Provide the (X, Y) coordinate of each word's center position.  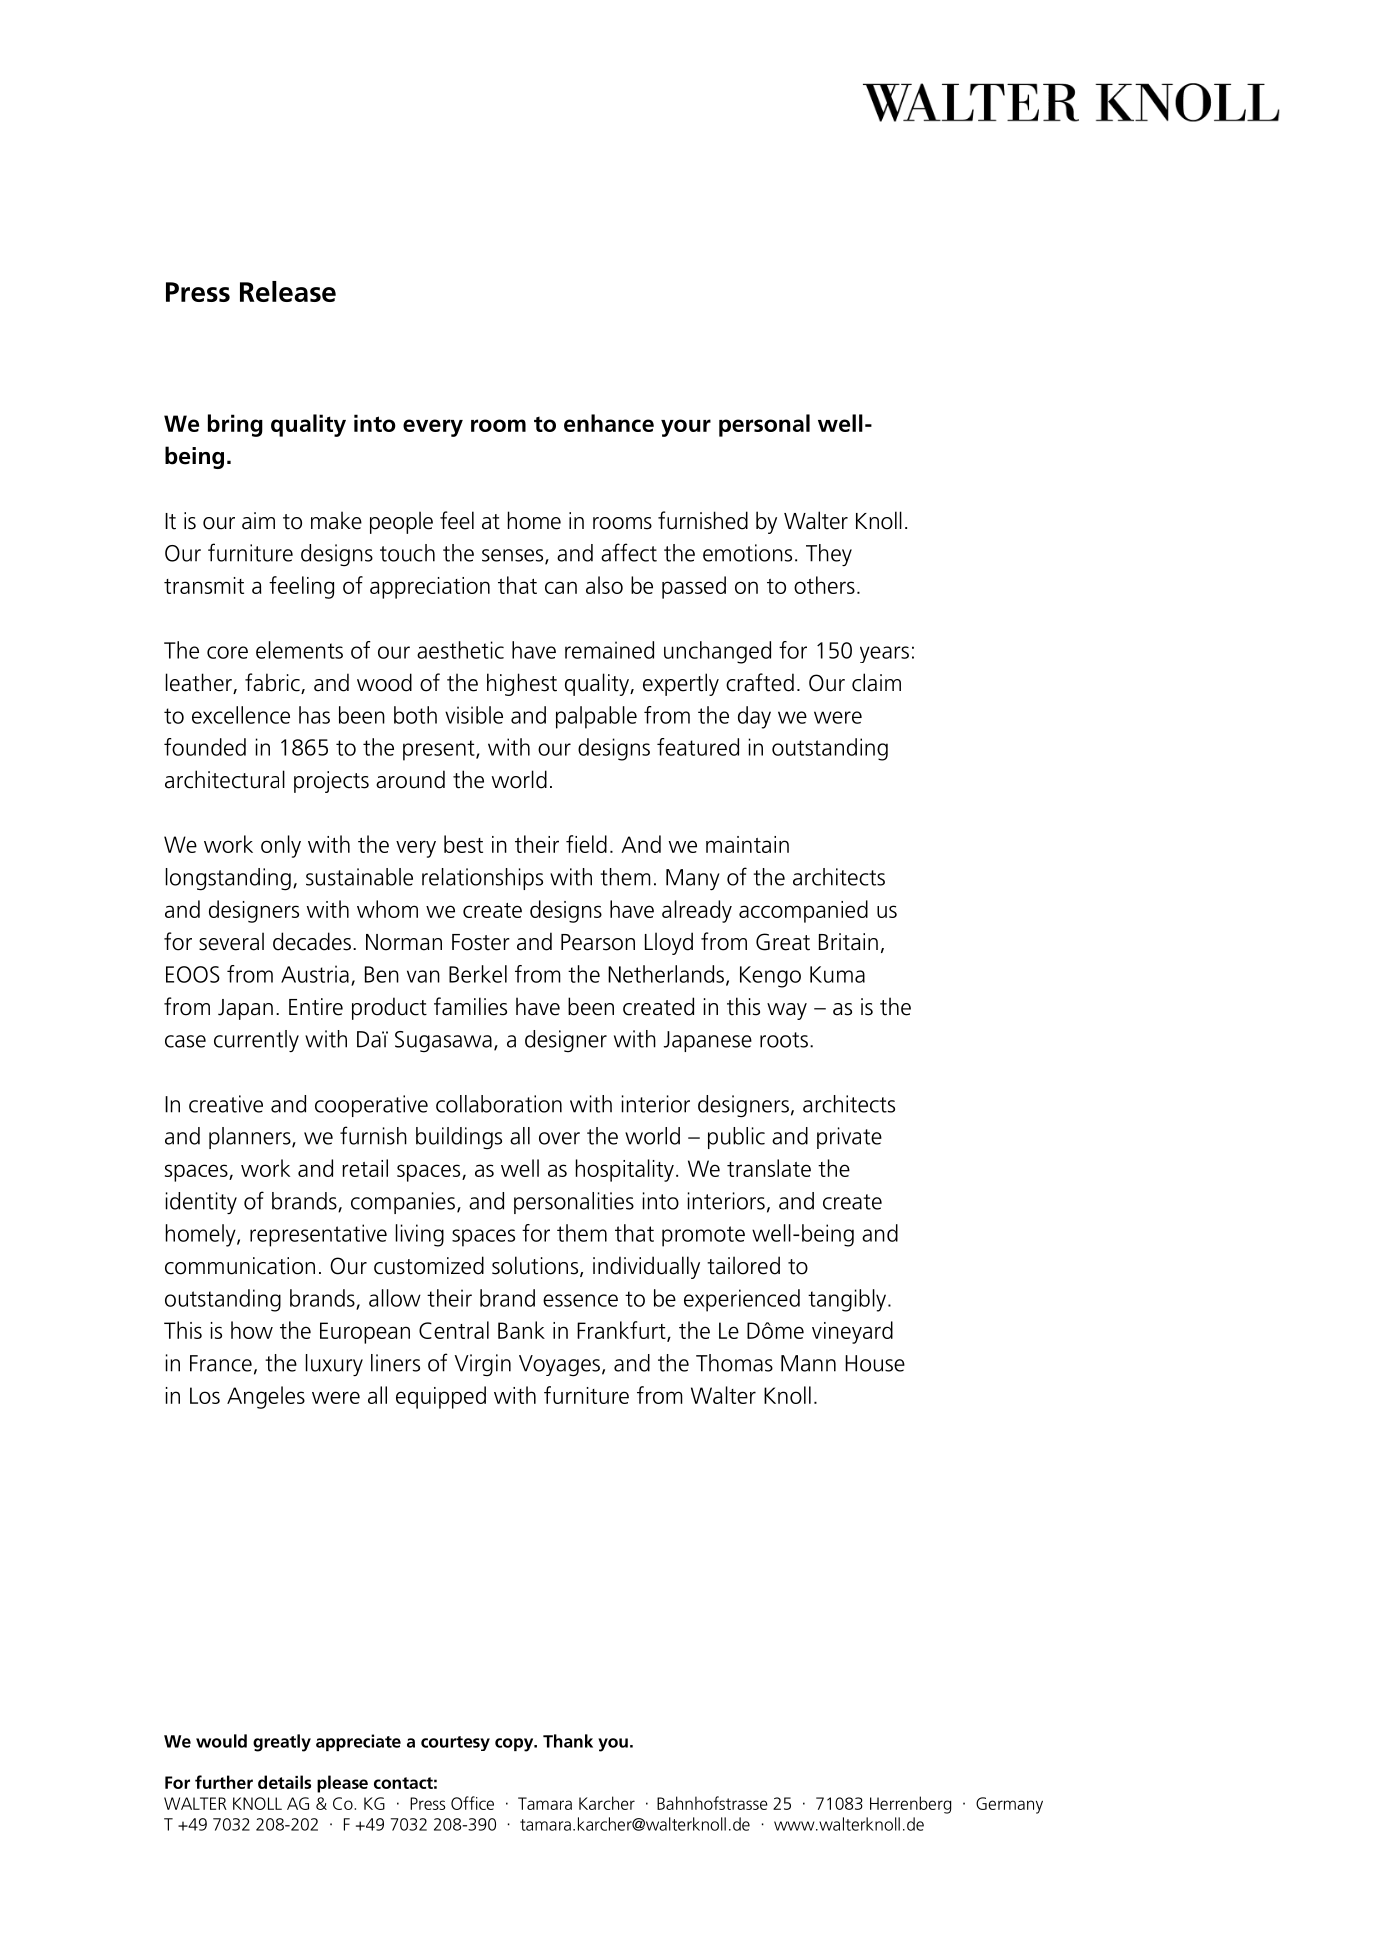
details (284, 1782)
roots (784, 1040)
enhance (609, 423)
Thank (568, 1741)
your (686, 428)
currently (256, 1041)
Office (472, 1803)
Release (288, 291)
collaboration (499, 1104)
